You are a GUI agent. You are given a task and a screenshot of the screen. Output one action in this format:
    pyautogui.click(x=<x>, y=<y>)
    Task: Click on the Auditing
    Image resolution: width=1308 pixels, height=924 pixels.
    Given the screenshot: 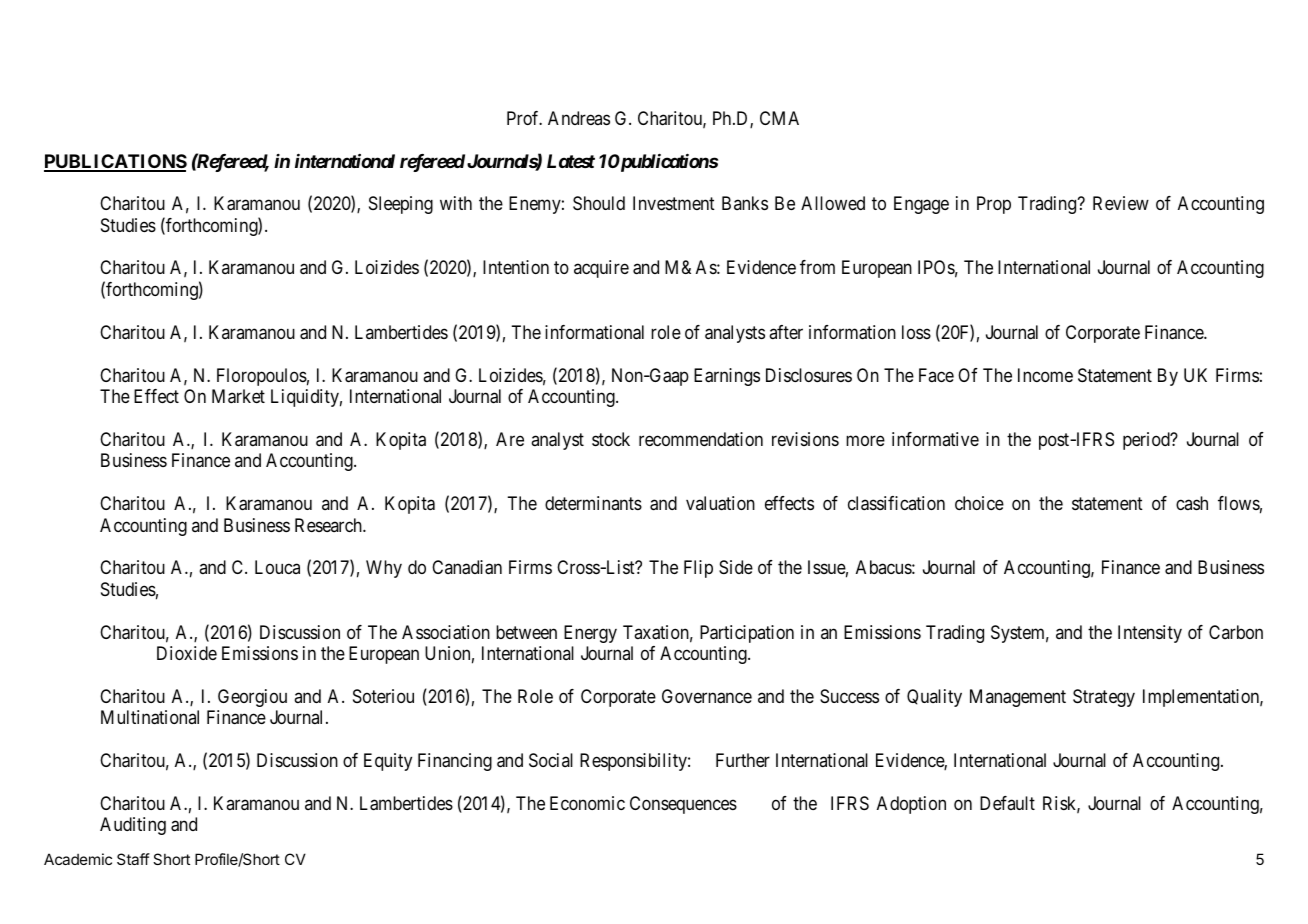 What is the action you would take?
    pyautogui.click(x=133, y=826)
